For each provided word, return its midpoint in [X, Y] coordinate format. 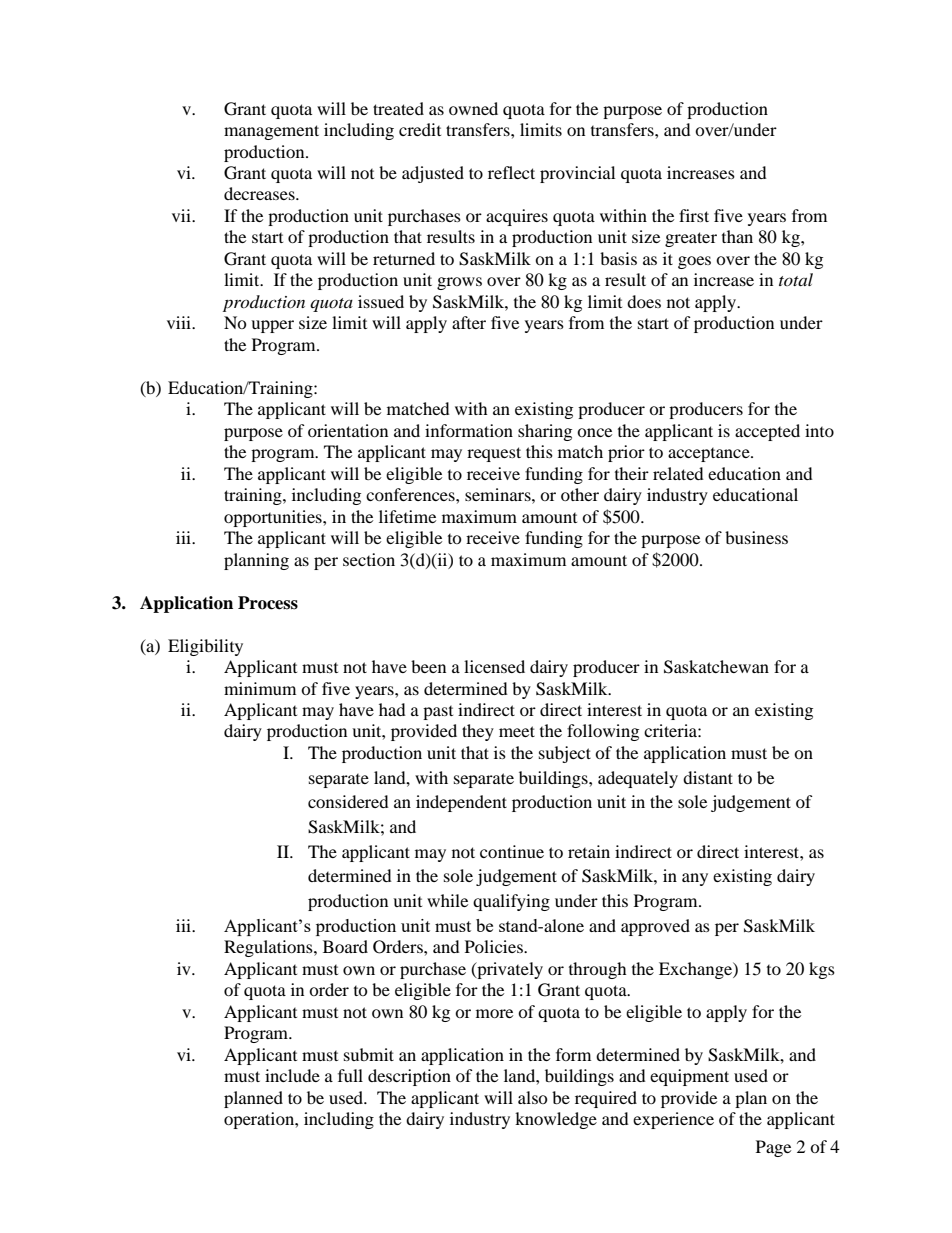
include [292, 1075]
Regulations [269, 948]
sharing [545, 432]
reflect [511, 172]
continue [512, 851]
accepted [767, 432]
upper [272, 326]
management [271, 132]
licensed [494, 666]
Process [268, 603]
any [695, 879]
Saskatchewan [716, 667]
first [694, 215]
